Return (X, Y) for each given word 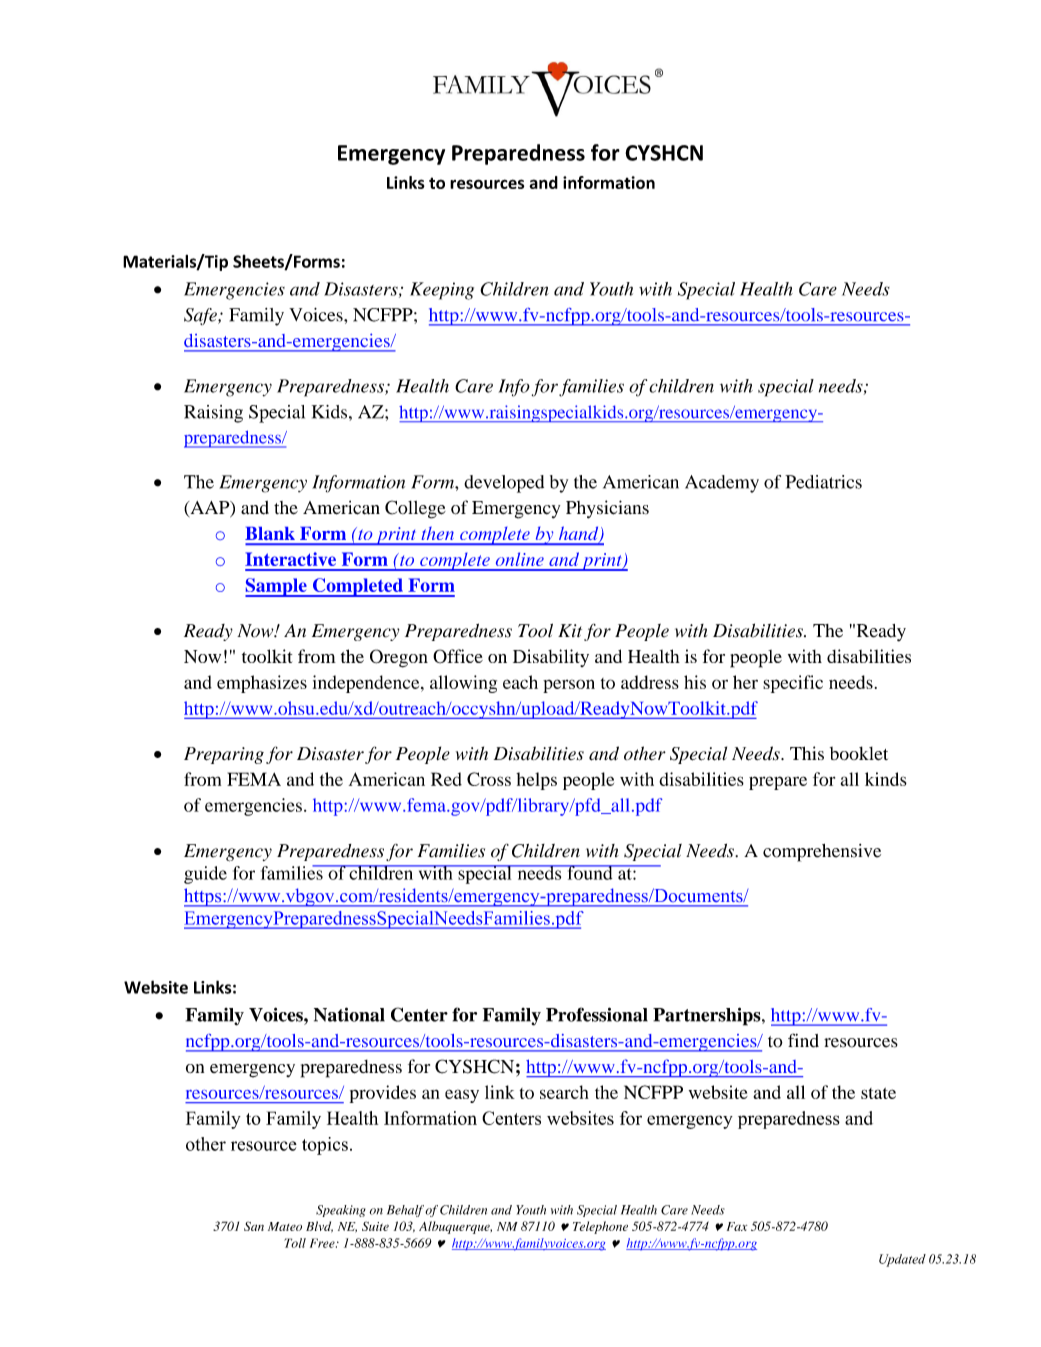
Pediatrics (823, 482)
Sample (277, 587)
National (349, 1014)
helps (536, 781)
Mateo (285, 1226)
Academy (722, 484)
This (807, 753)
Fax (737, 1226)
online (520, 559)
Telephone (600, 1227)
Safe (201, 316)
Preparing (224, 755)
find (803, 1040)
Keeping (442, 291)
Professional (597, 1014)
